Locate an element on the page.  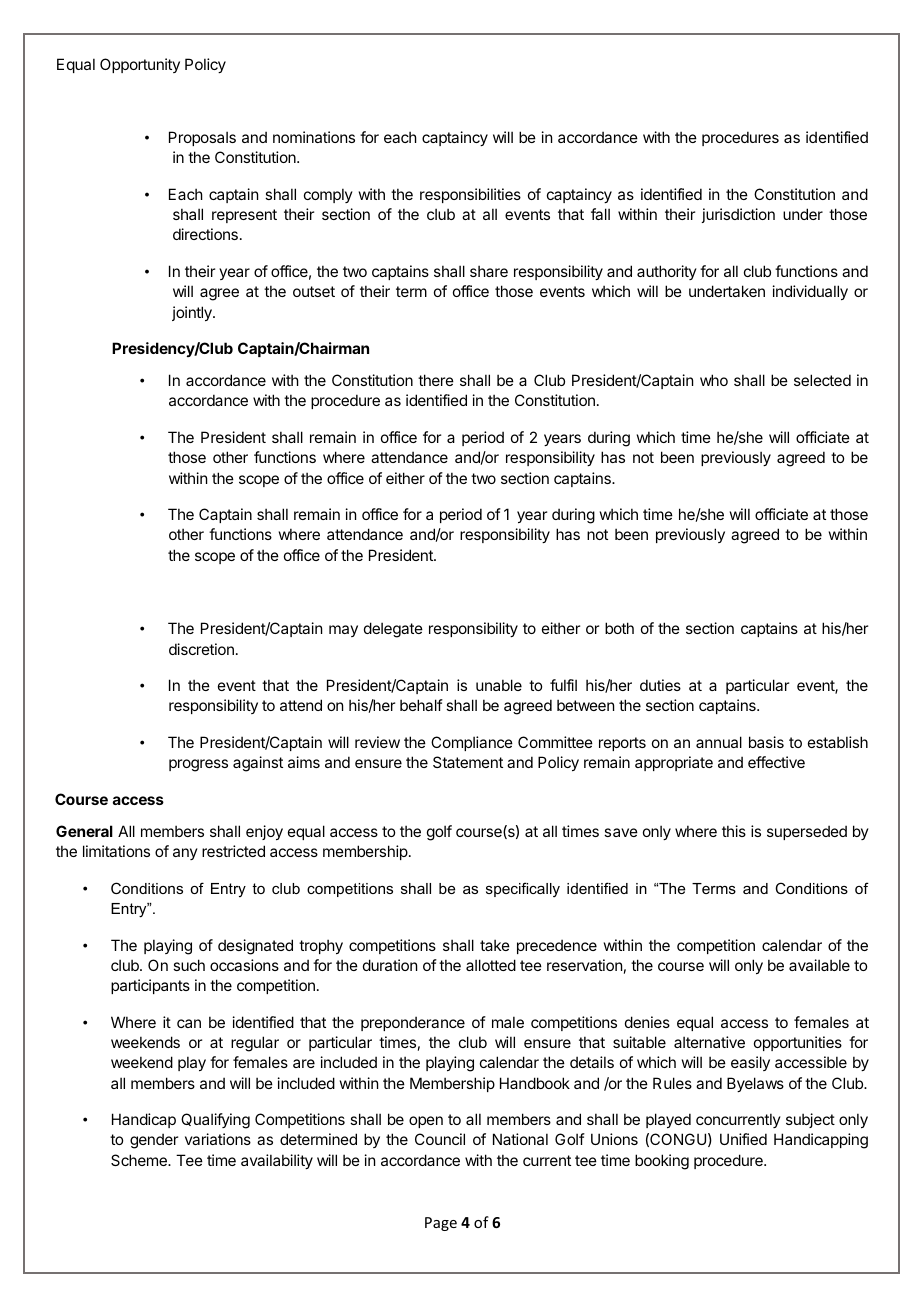
discretion is located at coordinates (201, 649).
